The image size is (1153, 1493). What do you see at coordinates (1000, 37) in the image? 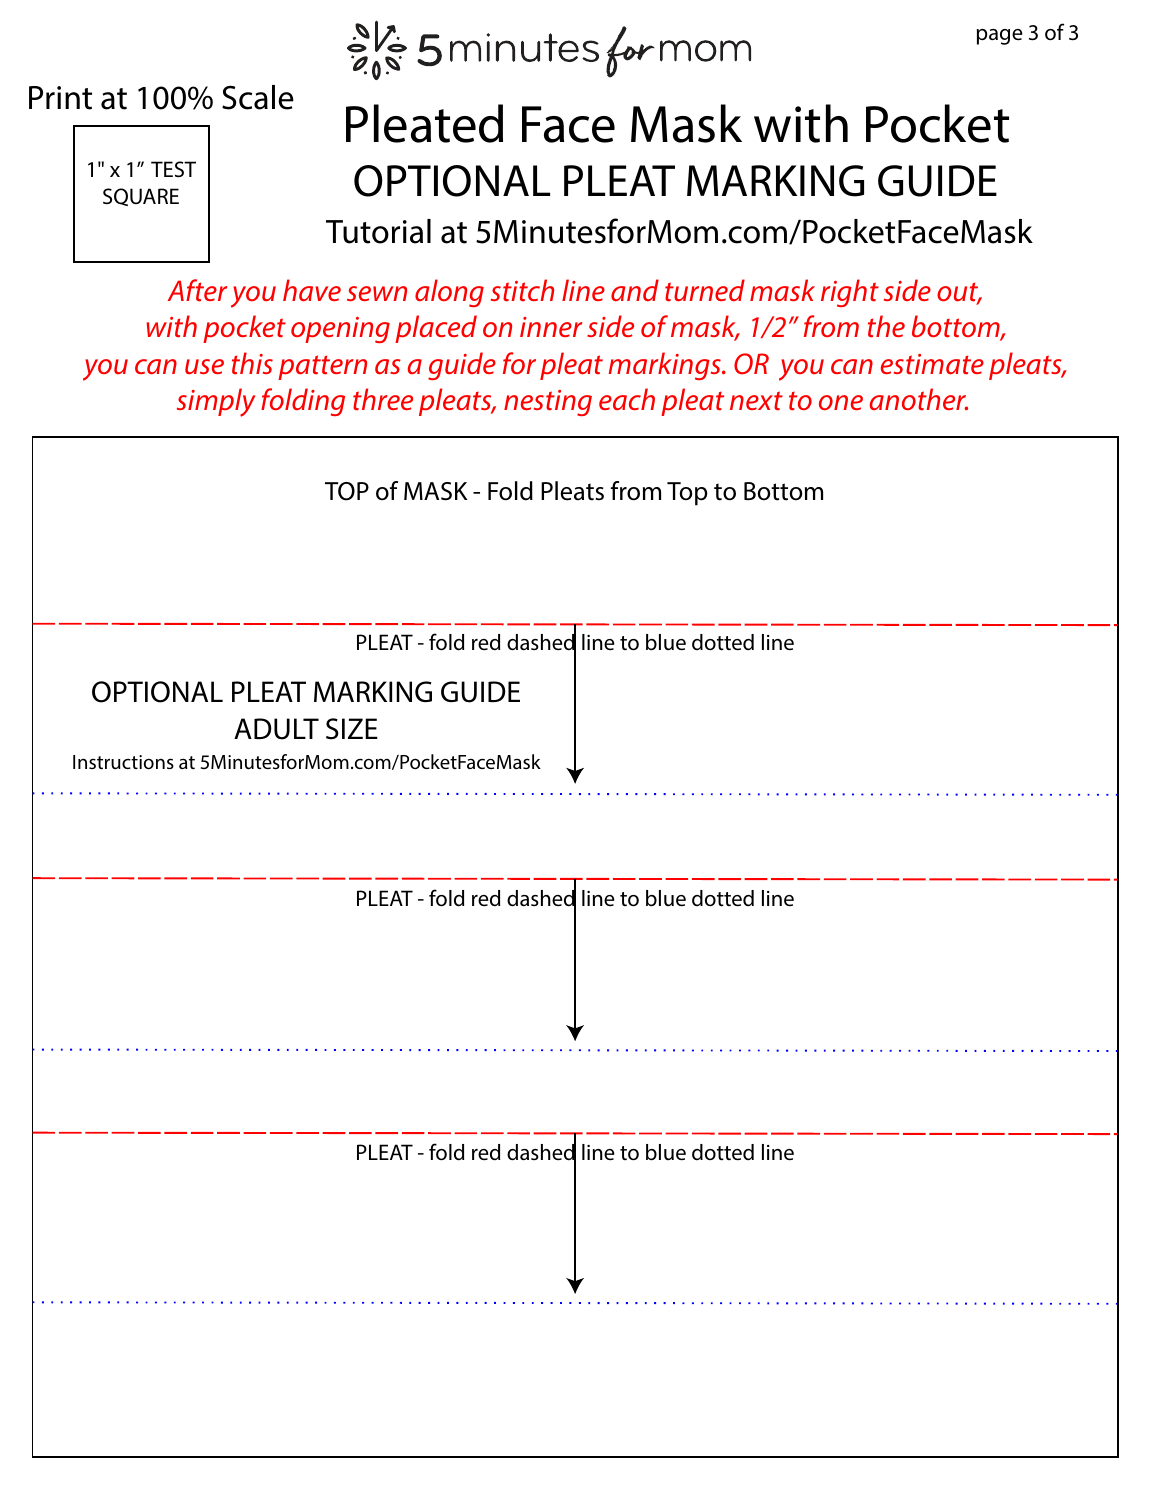
I see `page` at bounding box center [1000, 37].
